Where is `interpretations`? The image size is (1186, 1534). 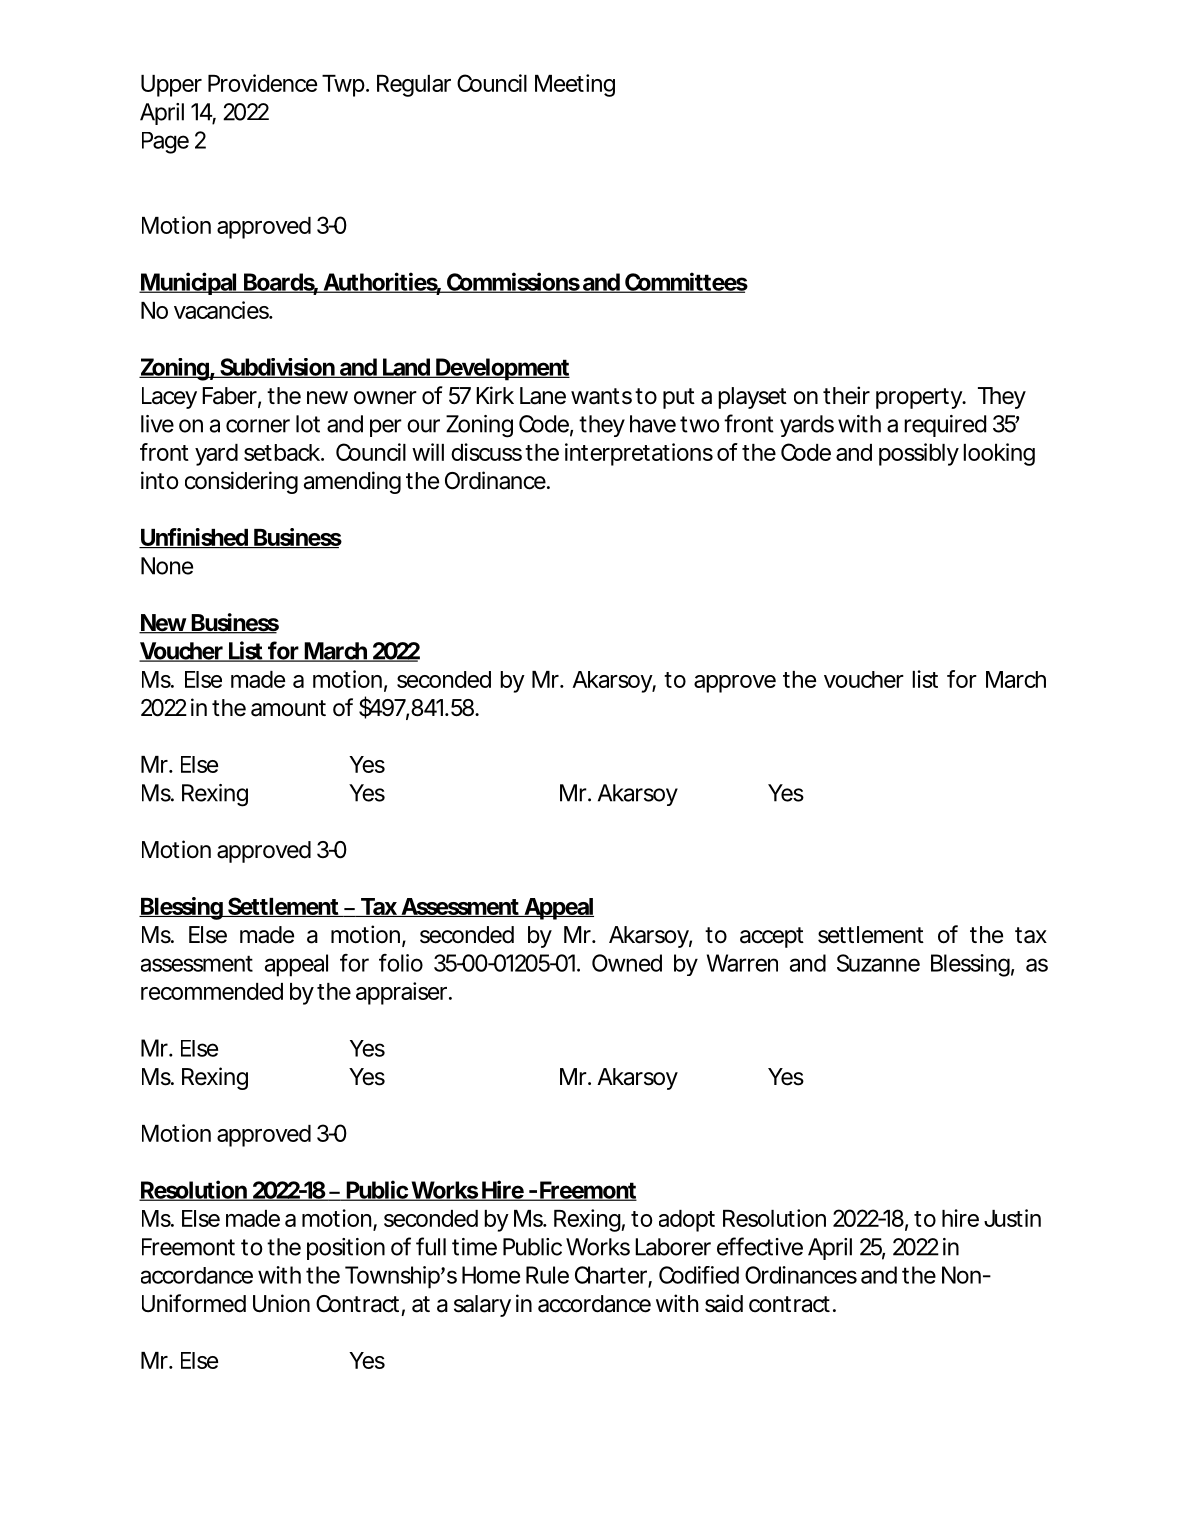 interpretations is located at coordinates (639, 454).
